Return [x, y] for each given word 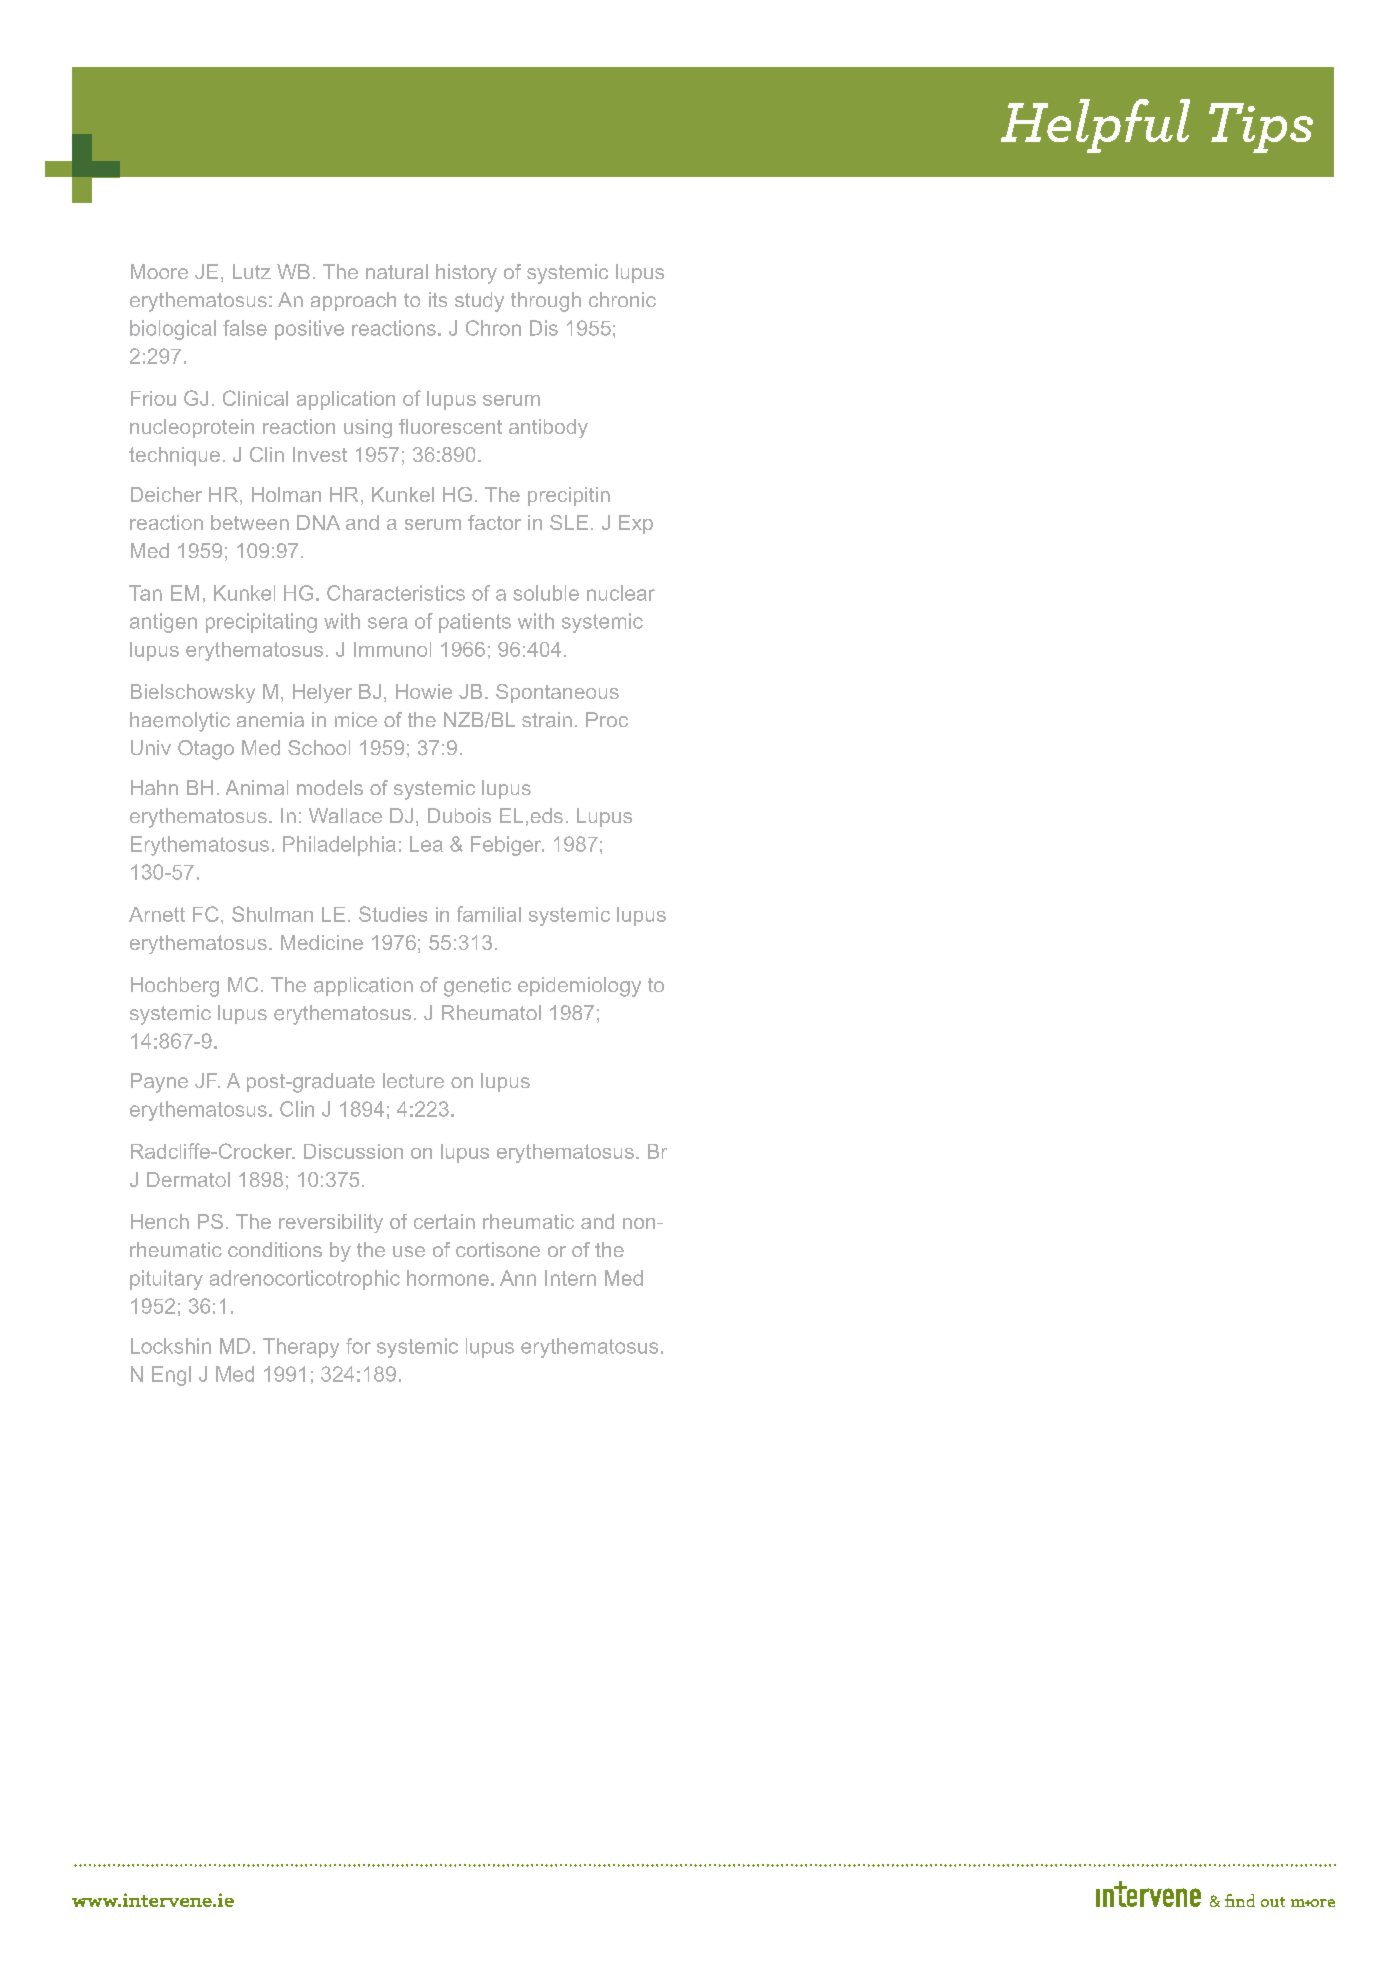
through [546, 302]
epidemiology [579, 987]
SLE [569, 522]
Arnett [157, 914]
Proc [607, 719]
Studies [393, 914]
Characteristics [396, 593]
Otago [206, 750]
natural [397, 271]
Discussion [353, 1151]
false [245, 328]
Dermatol [188, 1179]
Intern [570, 1278]
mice [356, 719]
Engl [171, 1376]
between [250, 522]
